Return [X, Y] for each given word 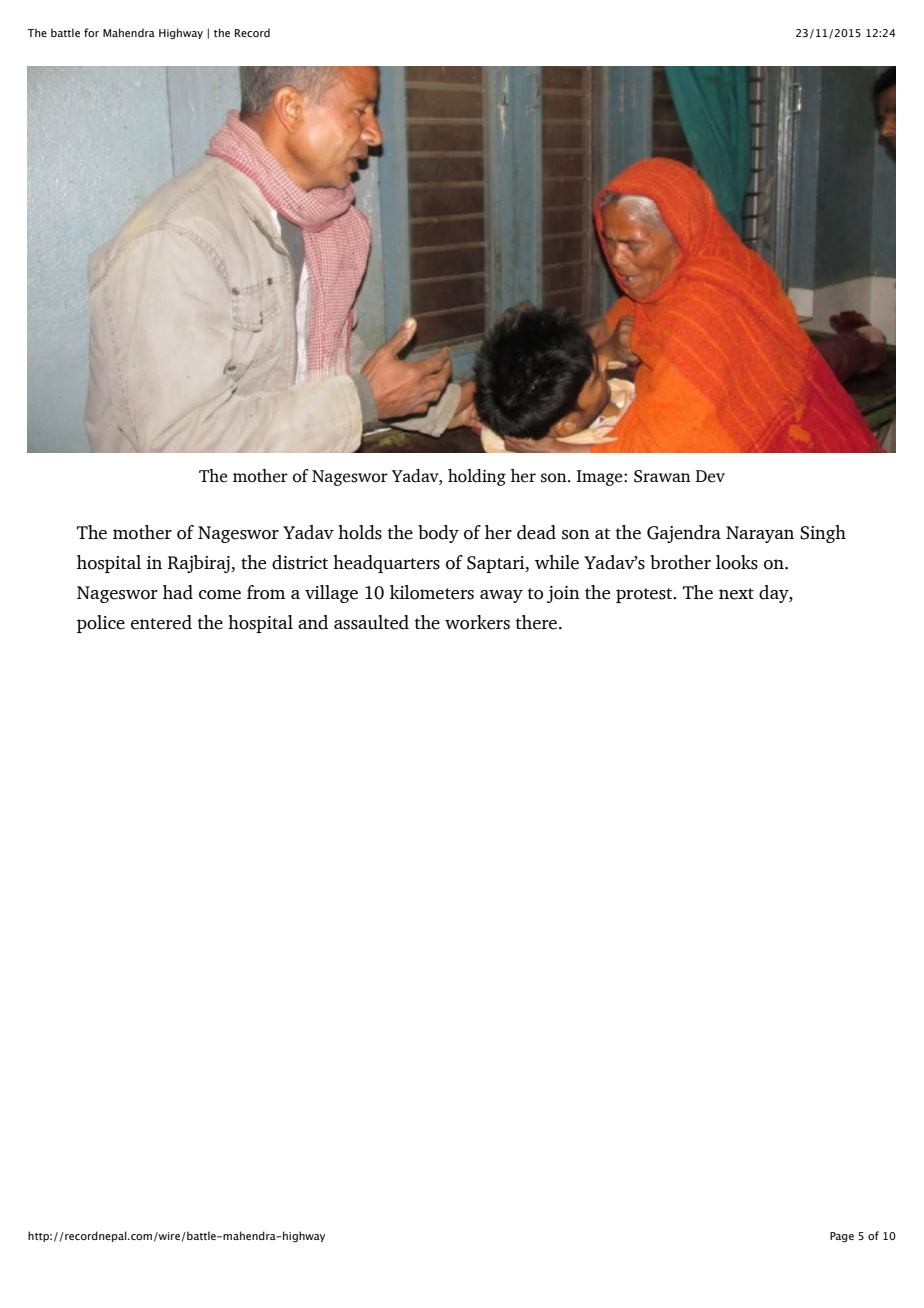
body [438, 534]
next [736, 594]
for [91, 32]
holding [477, 477]
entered [161, 622]
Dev [710, 476]
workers [477, 622]
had [178, 592]
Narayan [760, 534]
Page [842, 1237]
